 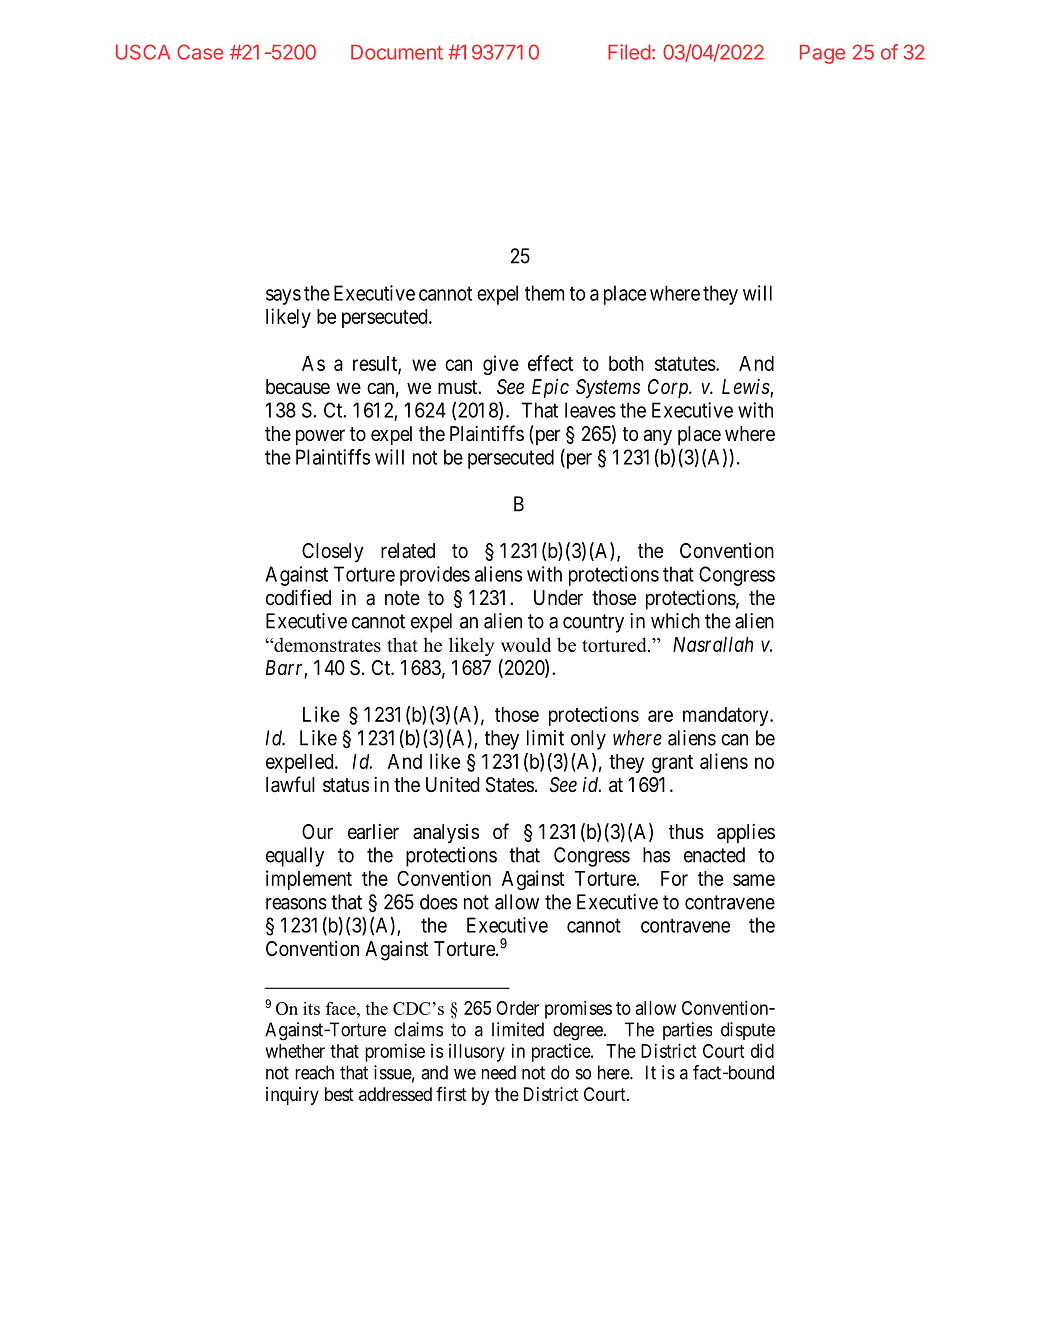 What do you see at coordinates (822, 54) in the page?
I see `Page` at bounding box center [822, 54].
